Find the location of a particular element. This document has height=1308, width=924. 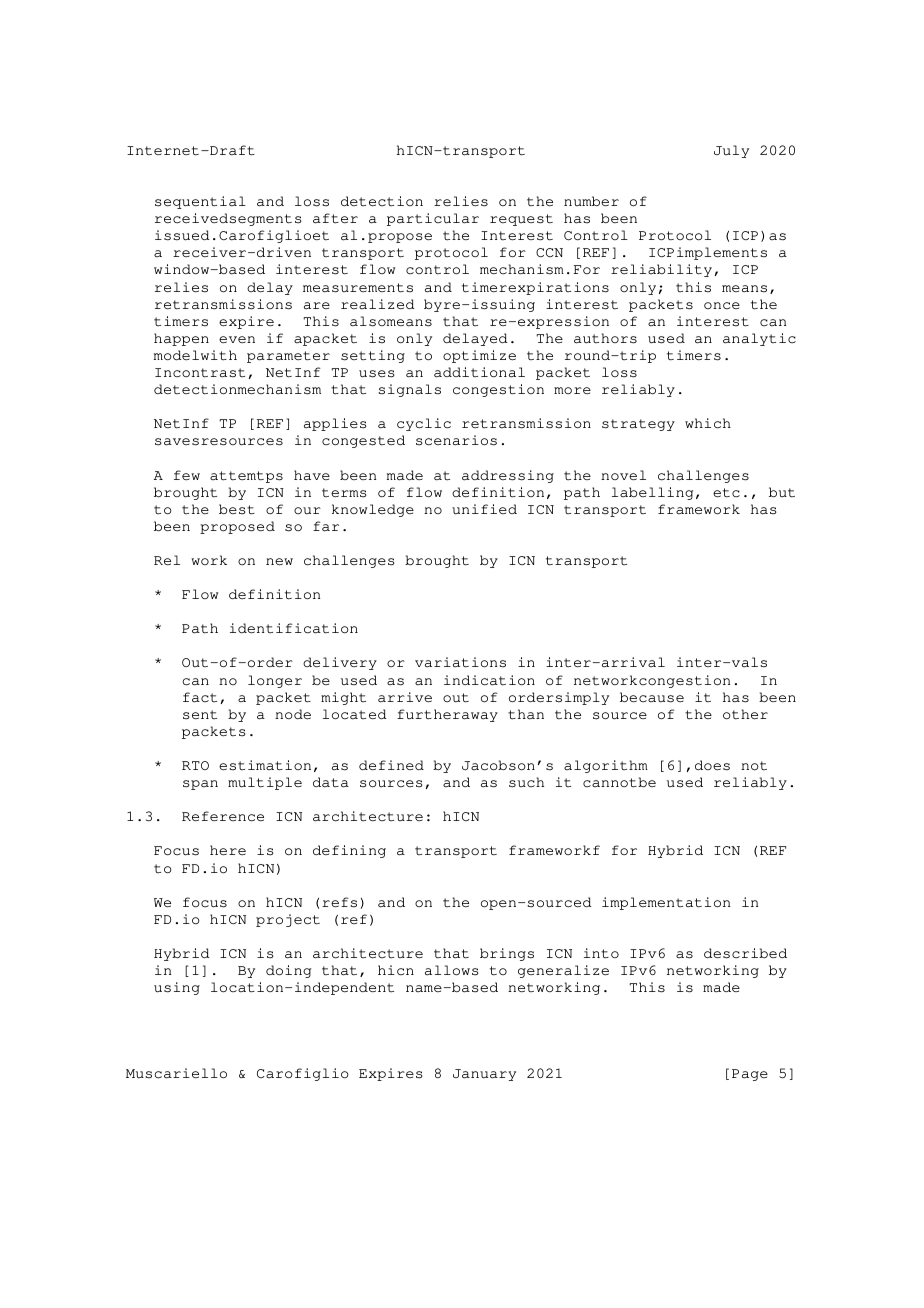

etc is located at coordinates (726, 493).
